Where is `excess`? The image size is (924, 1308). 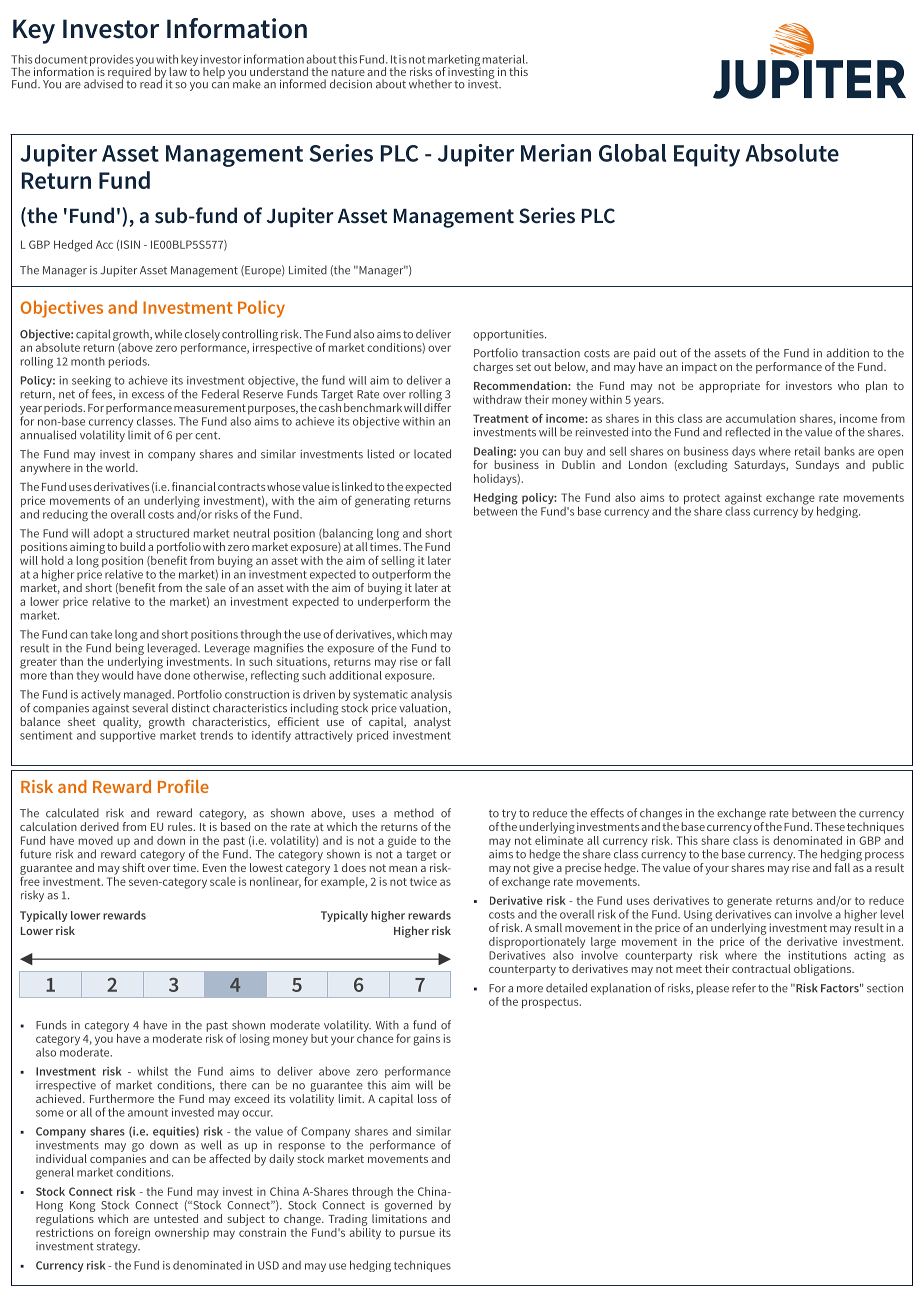
excess is located at coordinates (148, 395).
